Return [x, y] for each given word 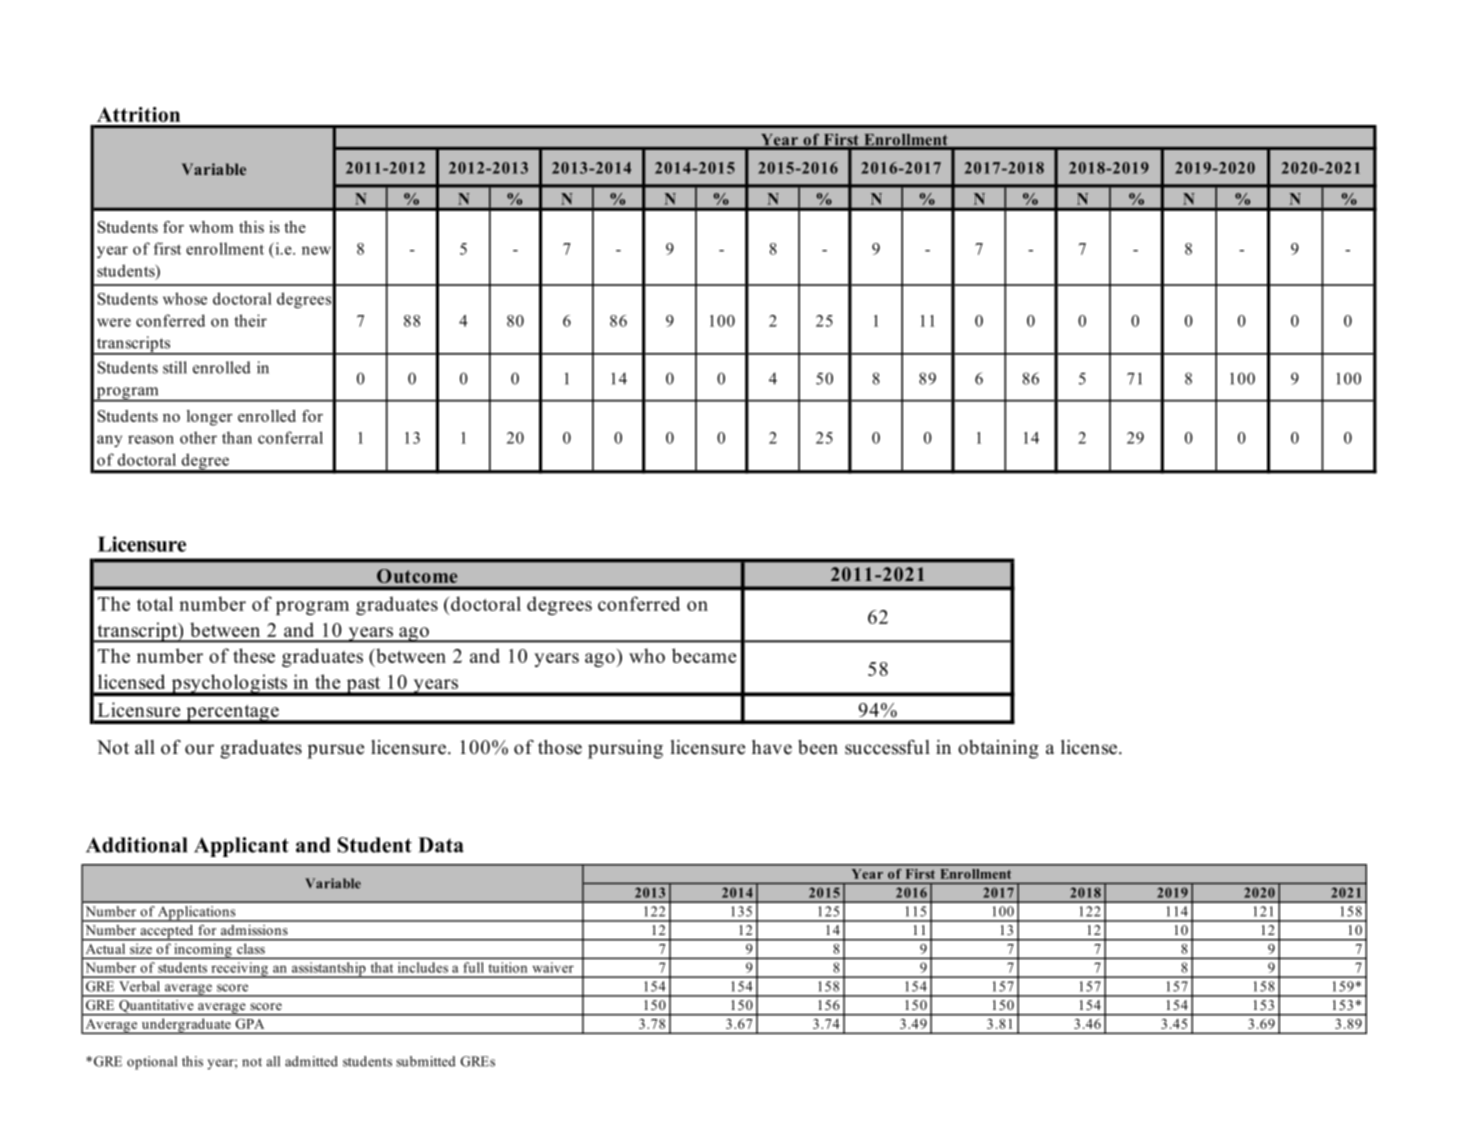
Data [441, 845]
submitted [426, 1061]
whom [211, 227]
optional [152, 1063]
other [198, 437]
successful [887, 747]
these [254, 655]
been [818, 747]
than [237, 437]
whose [185, 298]
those [560, 747]
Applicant [241, 847]
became [704, 655]
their [250, 320]
